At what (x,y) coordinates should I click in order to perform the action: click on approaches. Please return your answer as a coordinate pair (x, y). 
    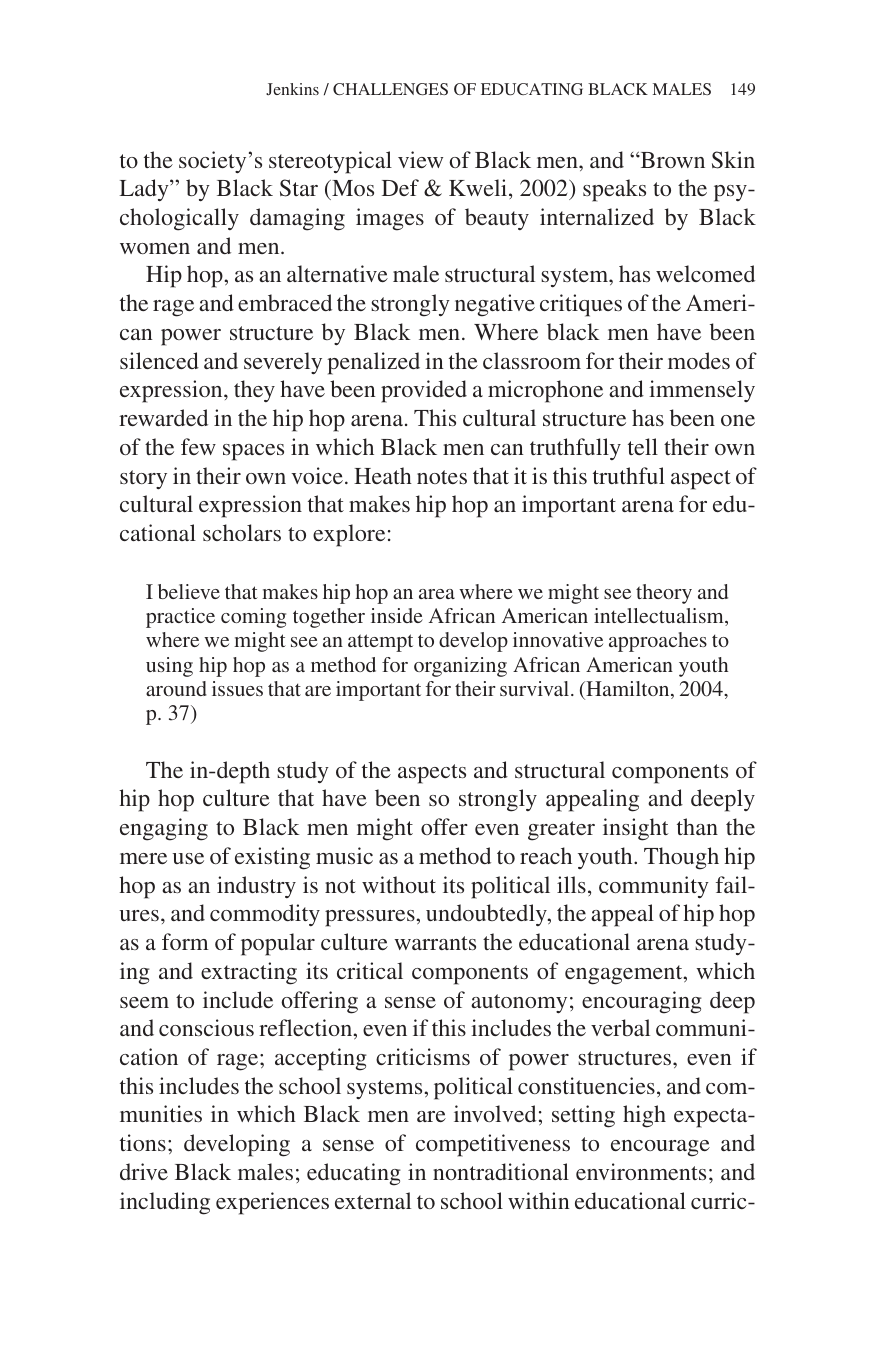
    Looking at the image, I should click on (658, 642).
